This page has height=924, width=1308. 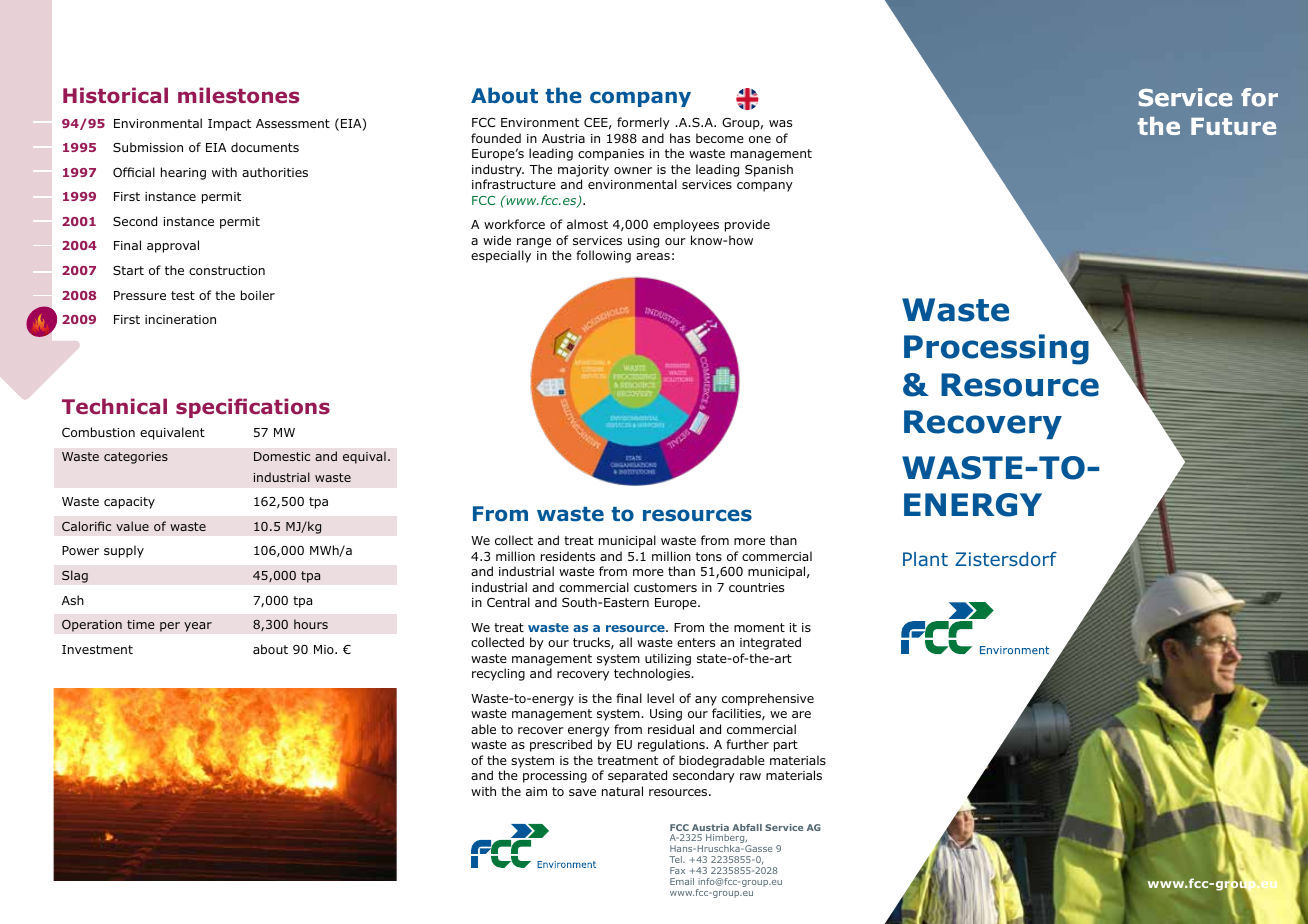 I want to click on become, so click(x=720, y=138).
